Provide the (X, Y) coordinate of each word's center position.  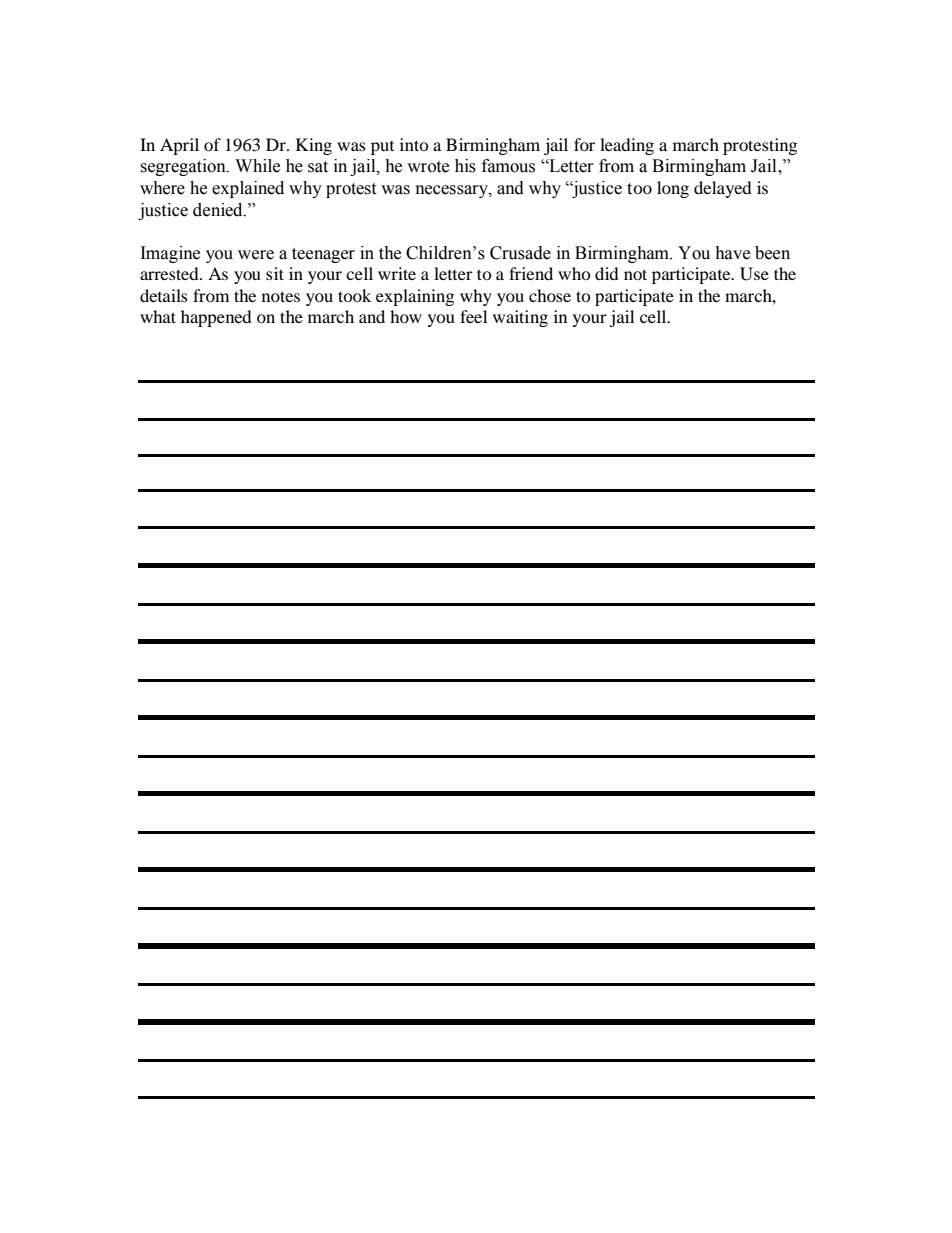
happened (216, 318)
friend (531, 273)
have (732, 253)
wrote (428, 167)
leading (627, 146)
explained (248, 189)
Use (754, 274)
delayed (723, 189)
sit (275, 273)
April (179, 146)
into (414, 144)
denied (219, 210)
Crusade (520, 253)
